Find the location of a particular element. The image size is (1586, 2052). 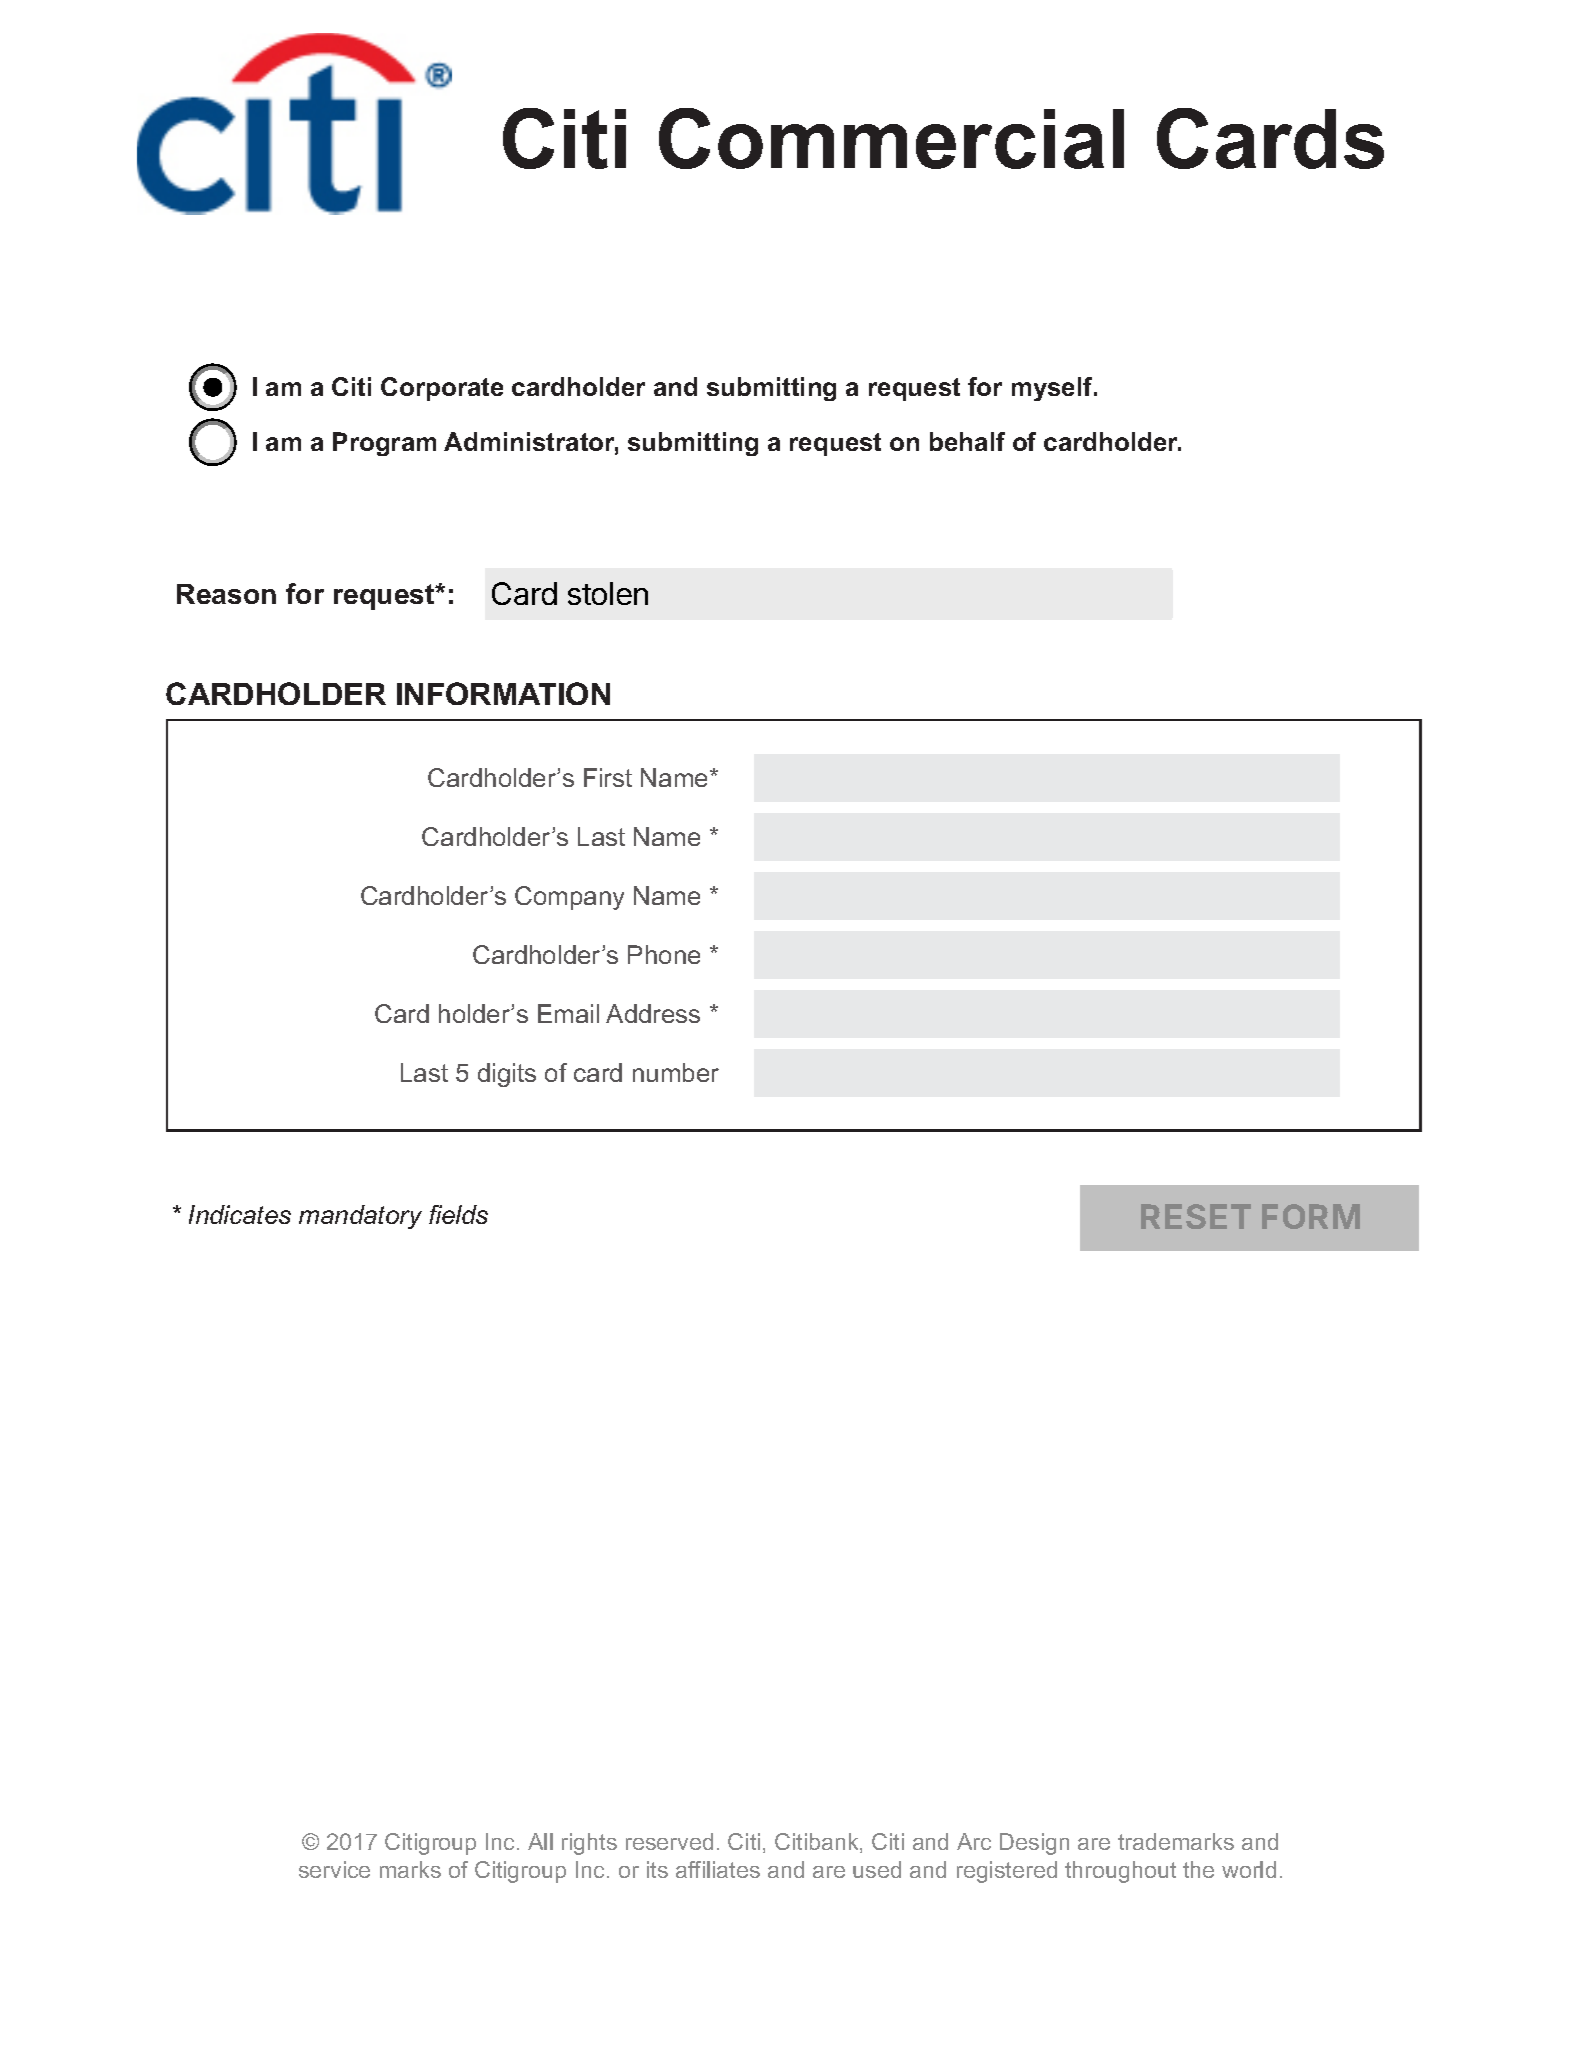

throughout is located at coordinates (1120, 1872).
